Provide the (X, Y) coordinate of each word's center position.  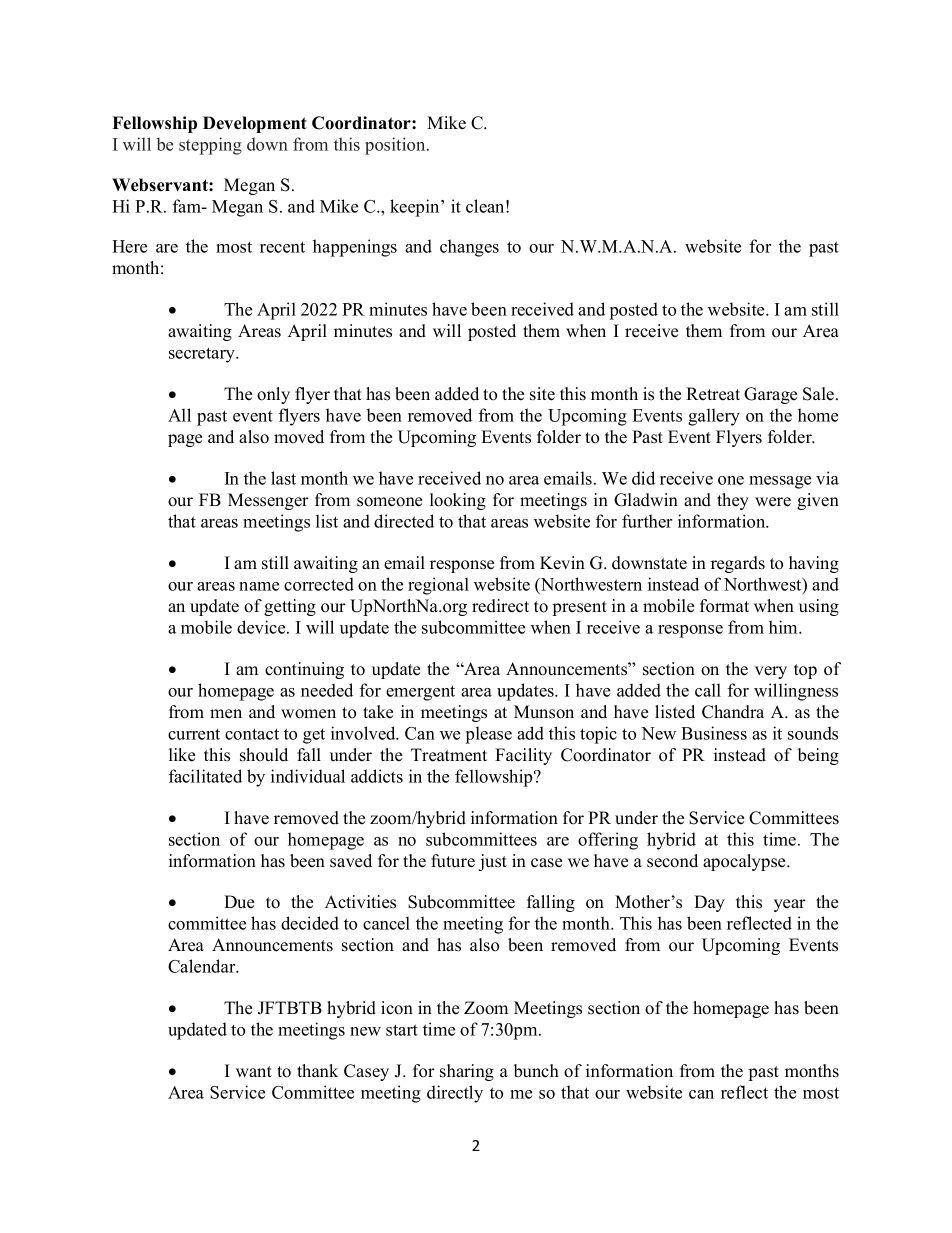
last (283, 478)
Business (714, 733)
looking (458, 501)
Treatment (449, 755)
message (780, 482)
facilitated (205, 776)
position (396, 146)
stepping (210, 146)
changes (469, 248)
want (254, 1071)
